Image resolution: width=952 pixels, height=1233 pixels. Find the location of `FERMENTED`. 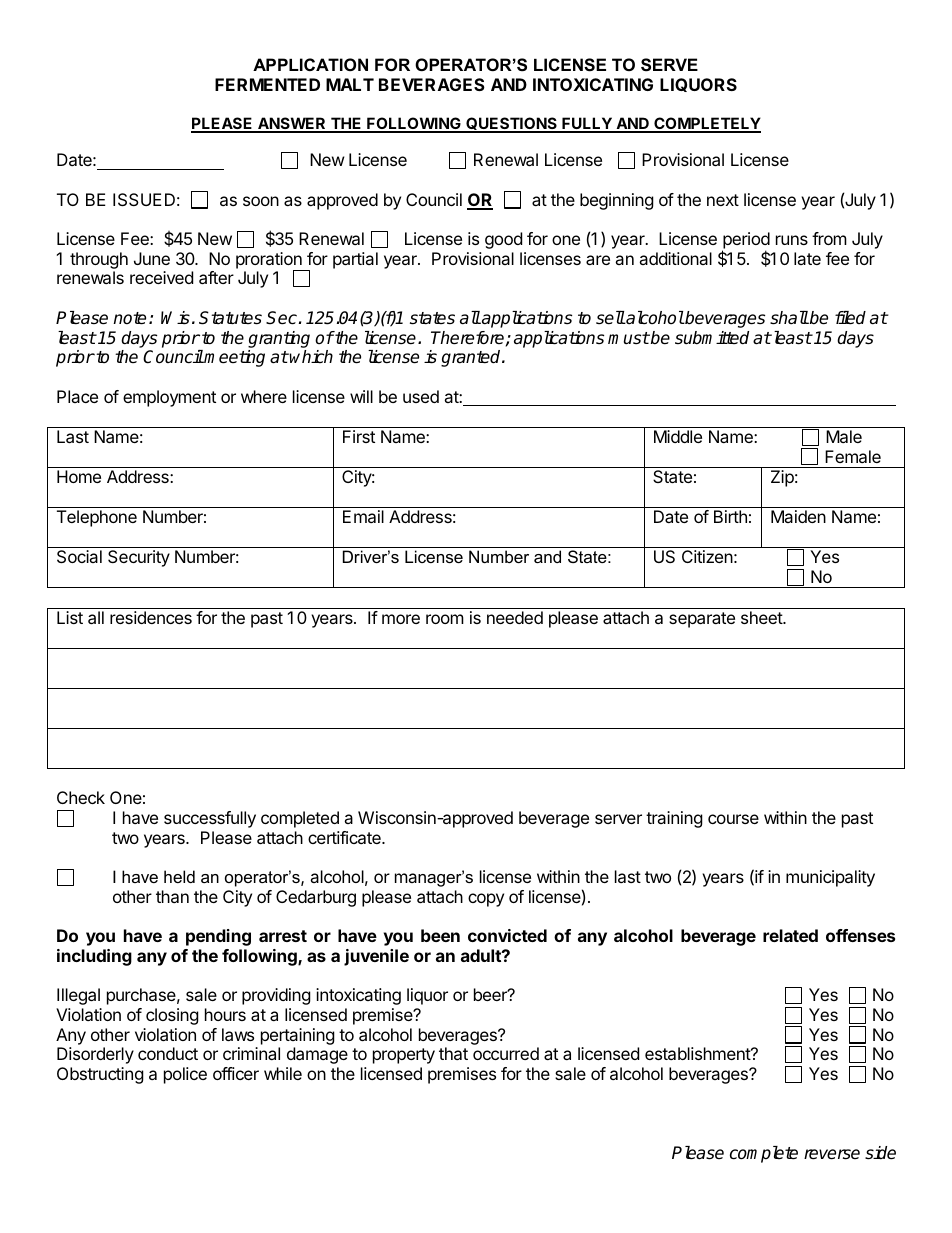

FERMENTED is located at coordinates (267, 84).
